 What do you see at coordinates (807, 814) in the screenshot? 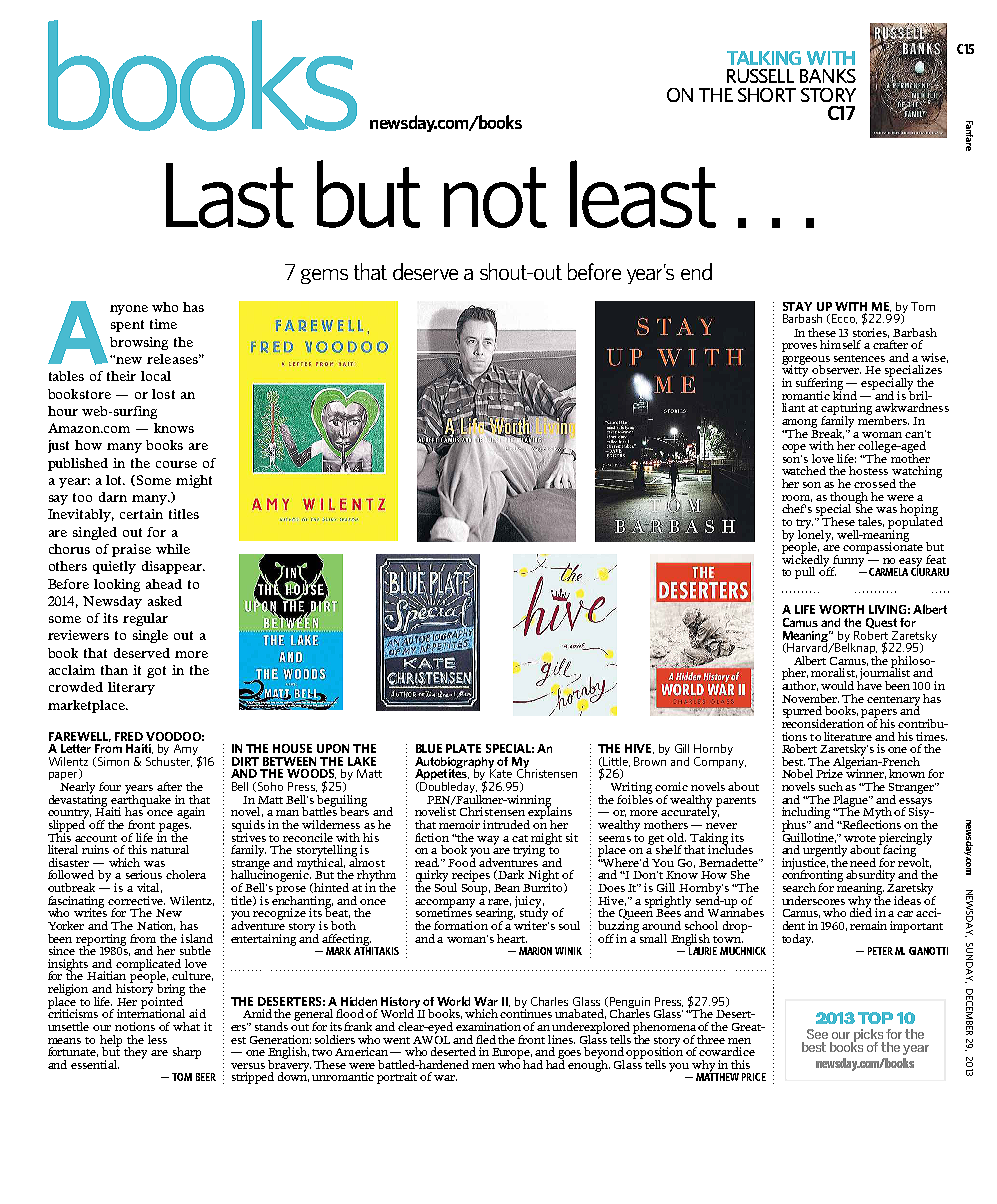
I see `including` at bounding box center [807, 814].
